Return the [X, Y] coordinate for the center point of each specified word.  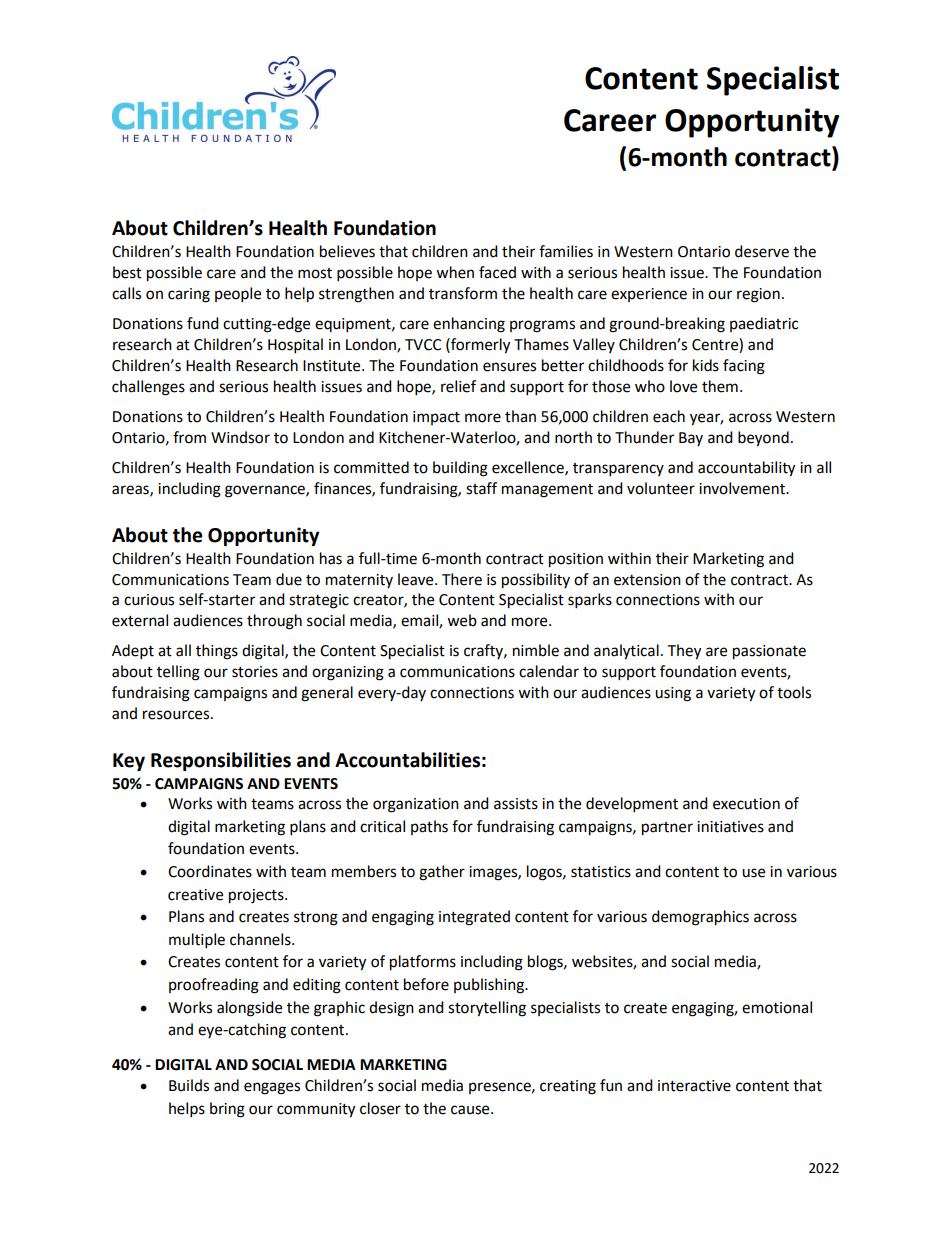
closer [380, 1108]
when [455, 272]
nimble [536, 650]
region [758, 295]
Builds [189, 1085]
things [217, 652]
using [673, 694]
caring [189, 295]
